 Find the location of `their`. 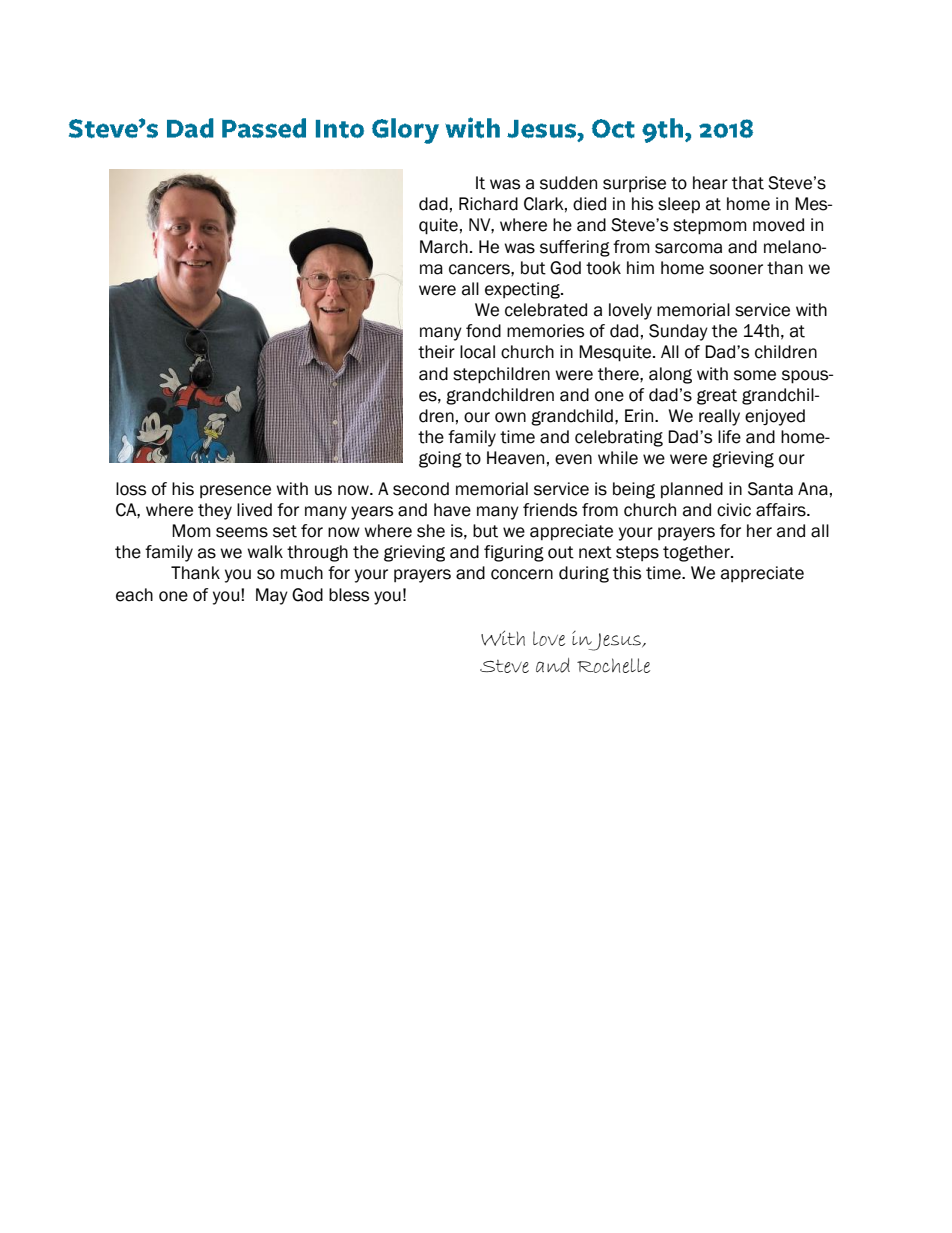

their is located at coordinates (436, 352).
